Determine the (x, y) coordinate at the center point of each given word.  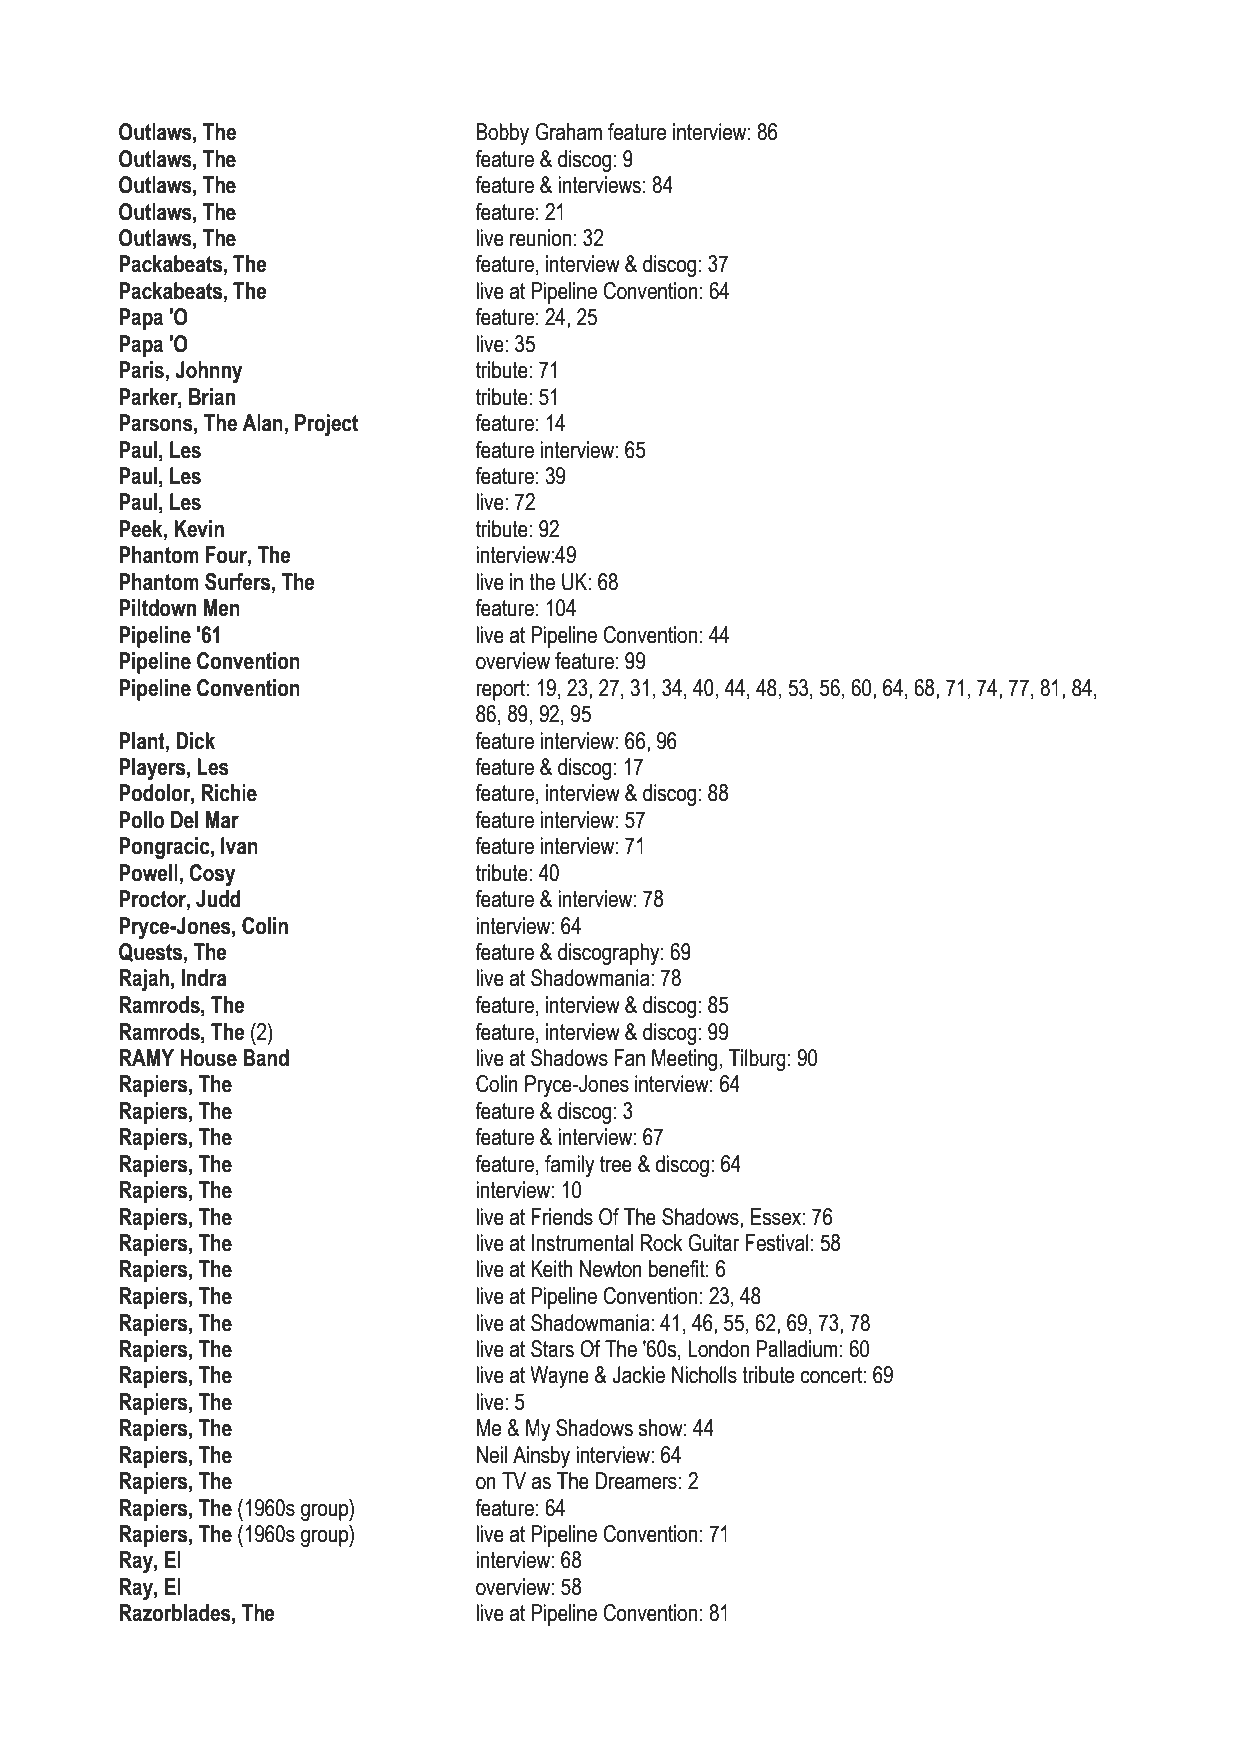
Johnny (209, 372)
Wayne (559, 1377)
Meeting (684, 1060)
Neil (492, 1455)
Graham (568, 132)
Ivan (239, 846)
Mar (222, 820)
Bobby (503, 134)
